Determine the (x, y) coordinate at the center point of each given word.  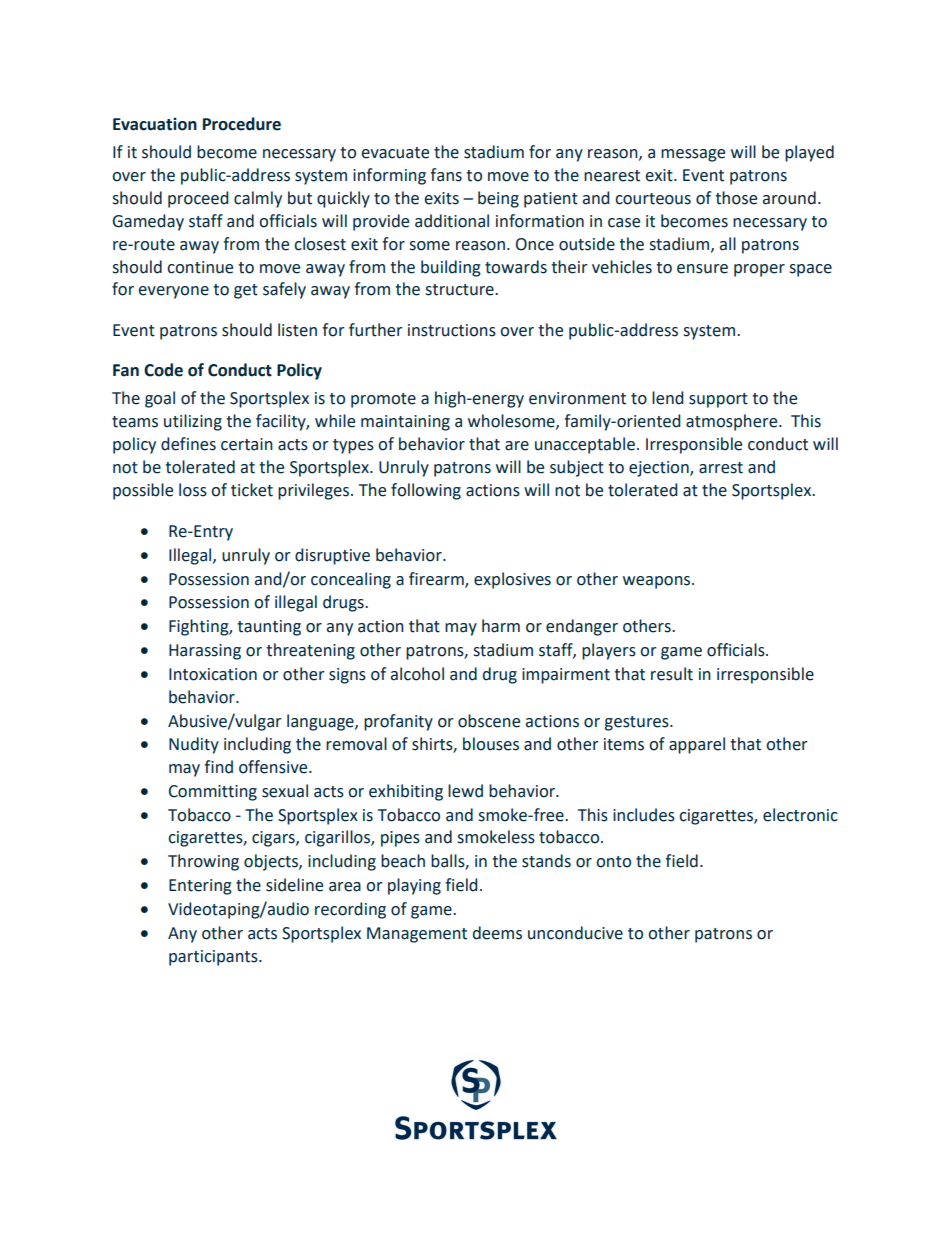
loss (193, 490)
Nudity (194, 745)
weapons (658, 582)
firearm (437, 579)
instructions (452, 330)
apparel (697, 745)
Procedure (242, 124)
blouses (491, 744)
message (693, 155)
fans (446, 175)
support (718, 400)
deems (497, 933)
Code (163, 370)
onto (613, 862)
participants (214, 958)
